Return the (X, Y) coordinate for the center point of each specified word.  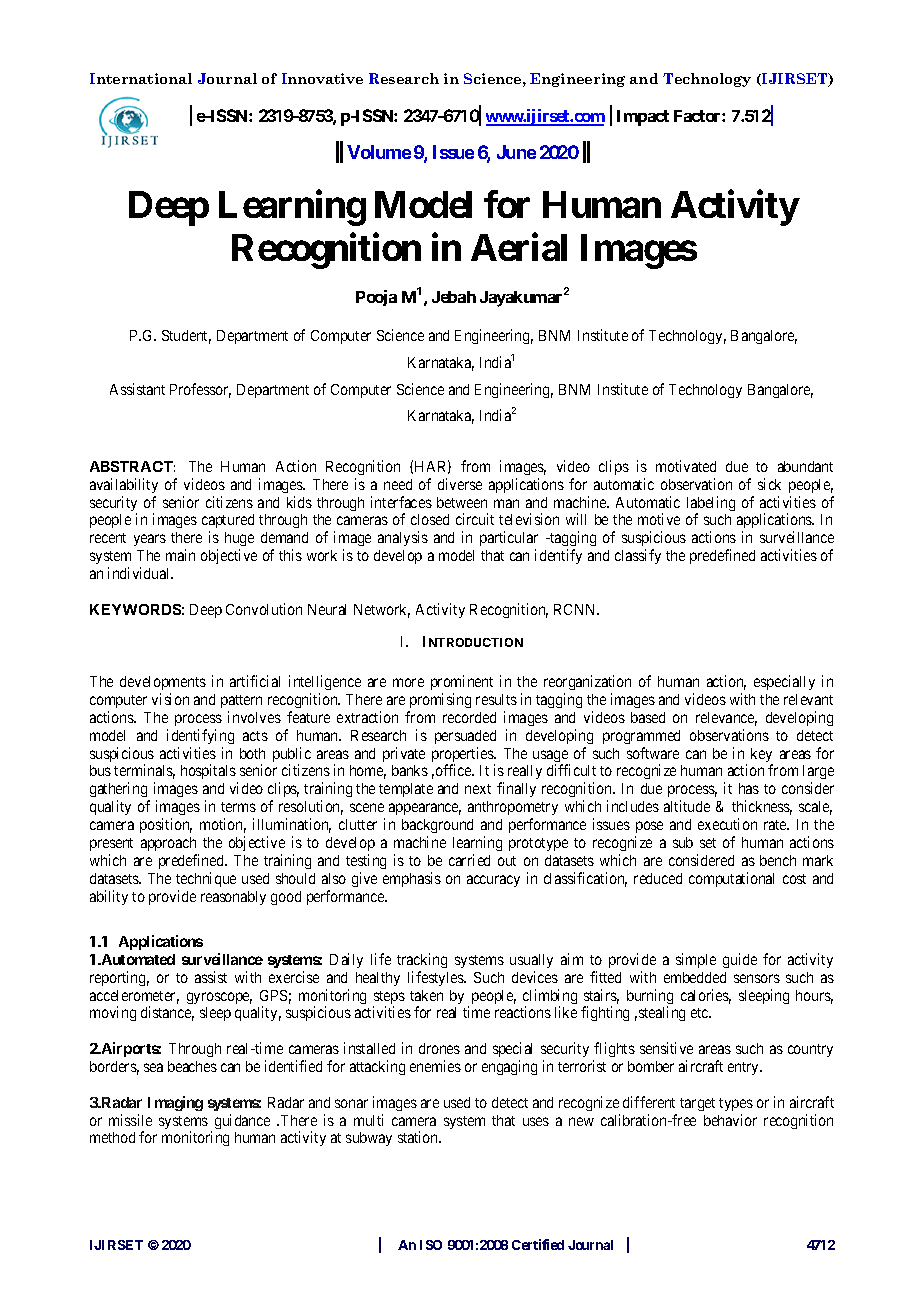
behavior (730, 1120)
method (112, 1137)
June (516, 152)
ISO (431, 1245)
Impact (643, 118)
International (141, 78)
